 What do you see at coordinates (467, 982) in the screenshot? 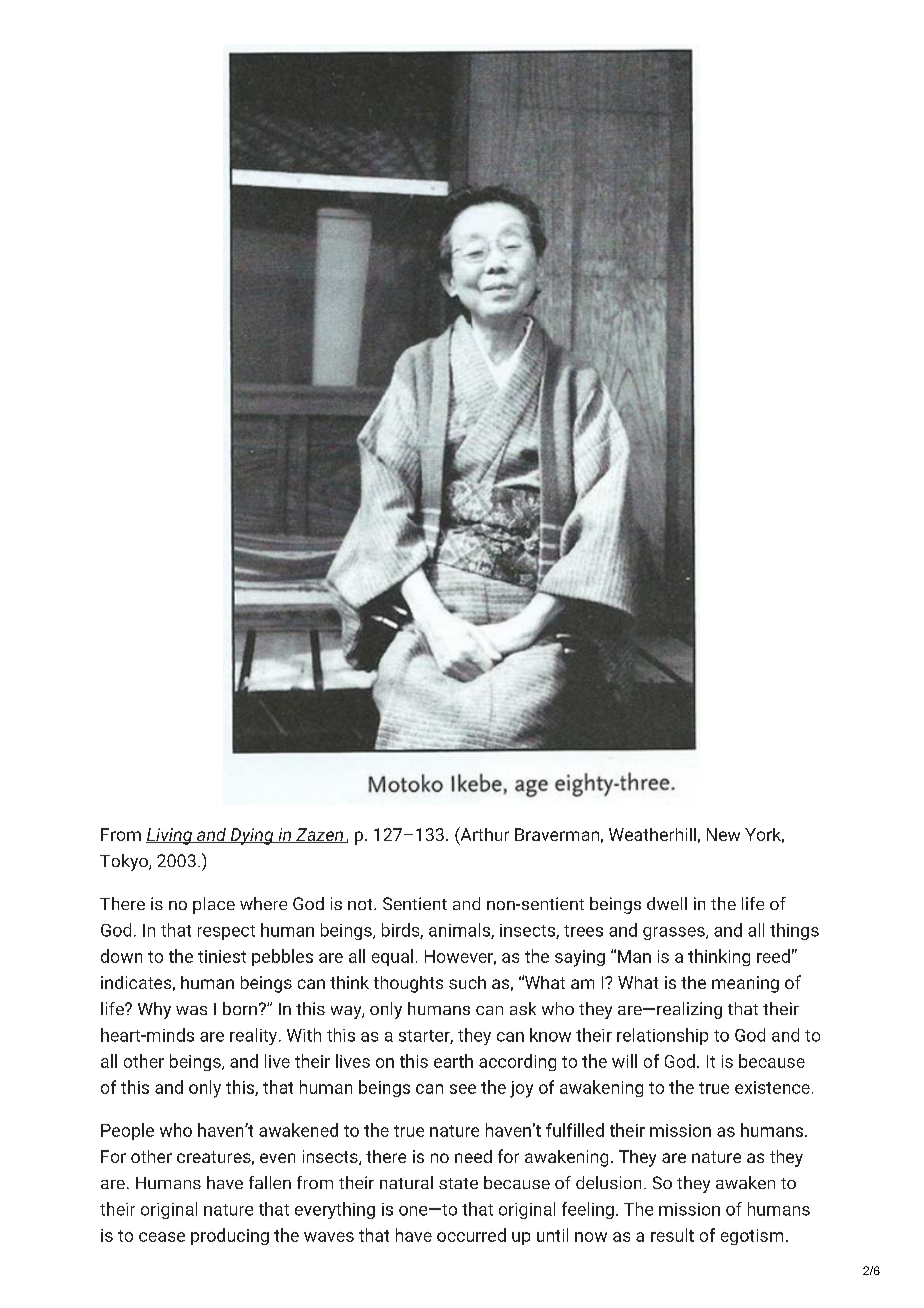
I see `such` at bounding box center [467, 982].
